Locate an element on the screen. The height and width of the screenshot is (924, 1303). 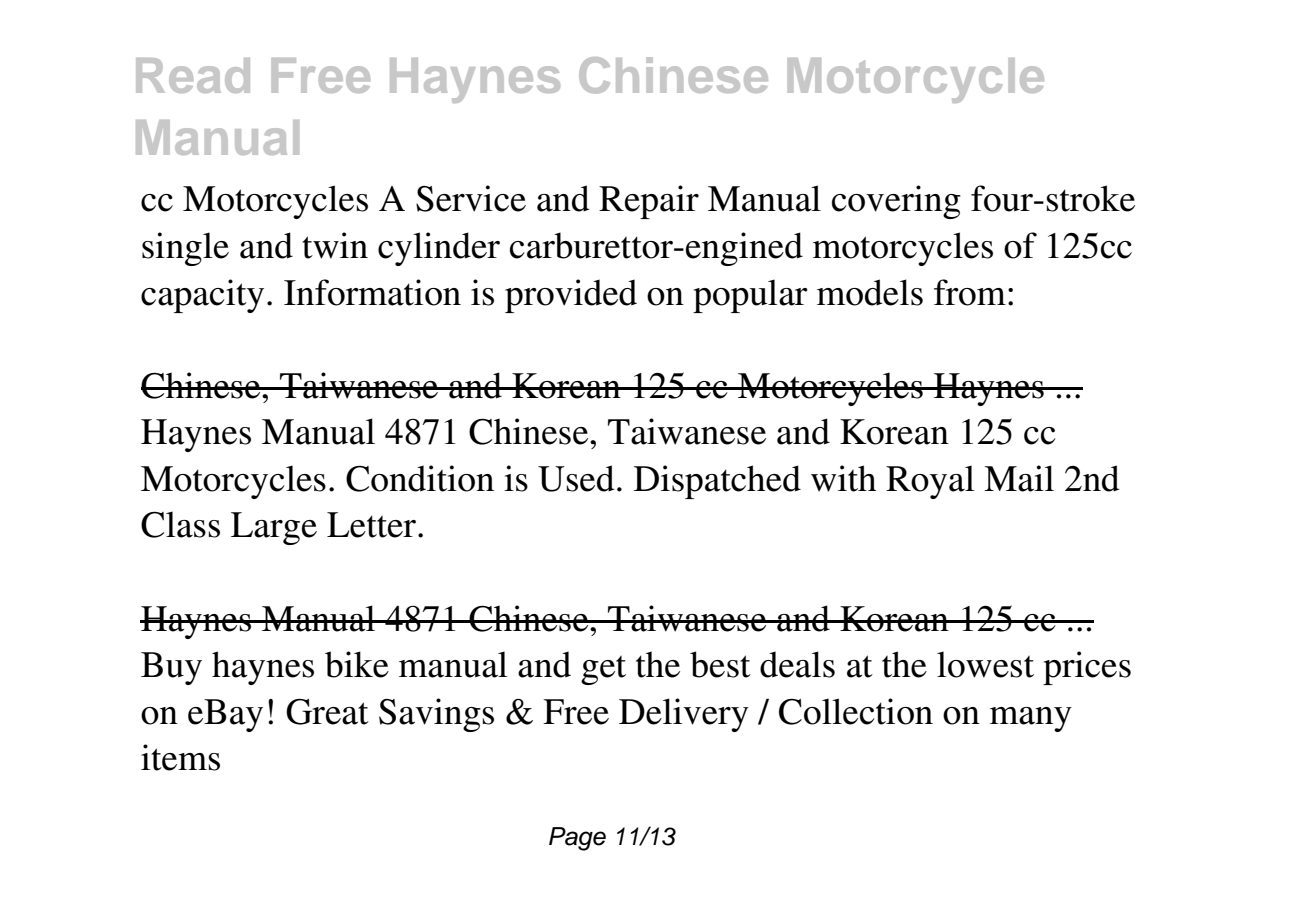
provided is located at coordinates (571, 296).
